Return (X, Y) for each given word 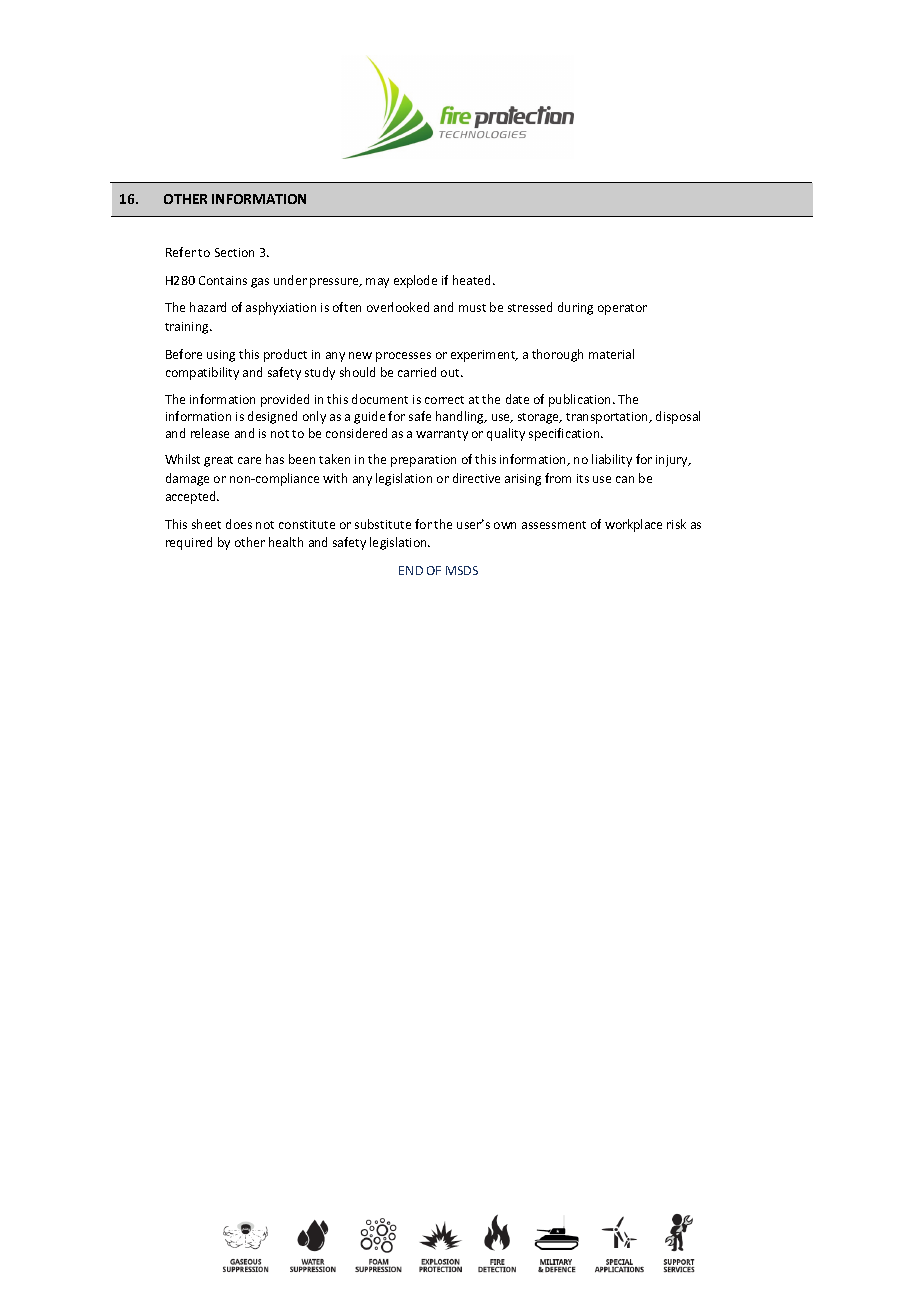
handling (461, 417)
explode (415, 281)
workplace (633, 525)
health (286, 542)
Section (234, 252)
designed (272, 417)
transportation (608, 418)
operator (622, 309)
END (411, 570)
